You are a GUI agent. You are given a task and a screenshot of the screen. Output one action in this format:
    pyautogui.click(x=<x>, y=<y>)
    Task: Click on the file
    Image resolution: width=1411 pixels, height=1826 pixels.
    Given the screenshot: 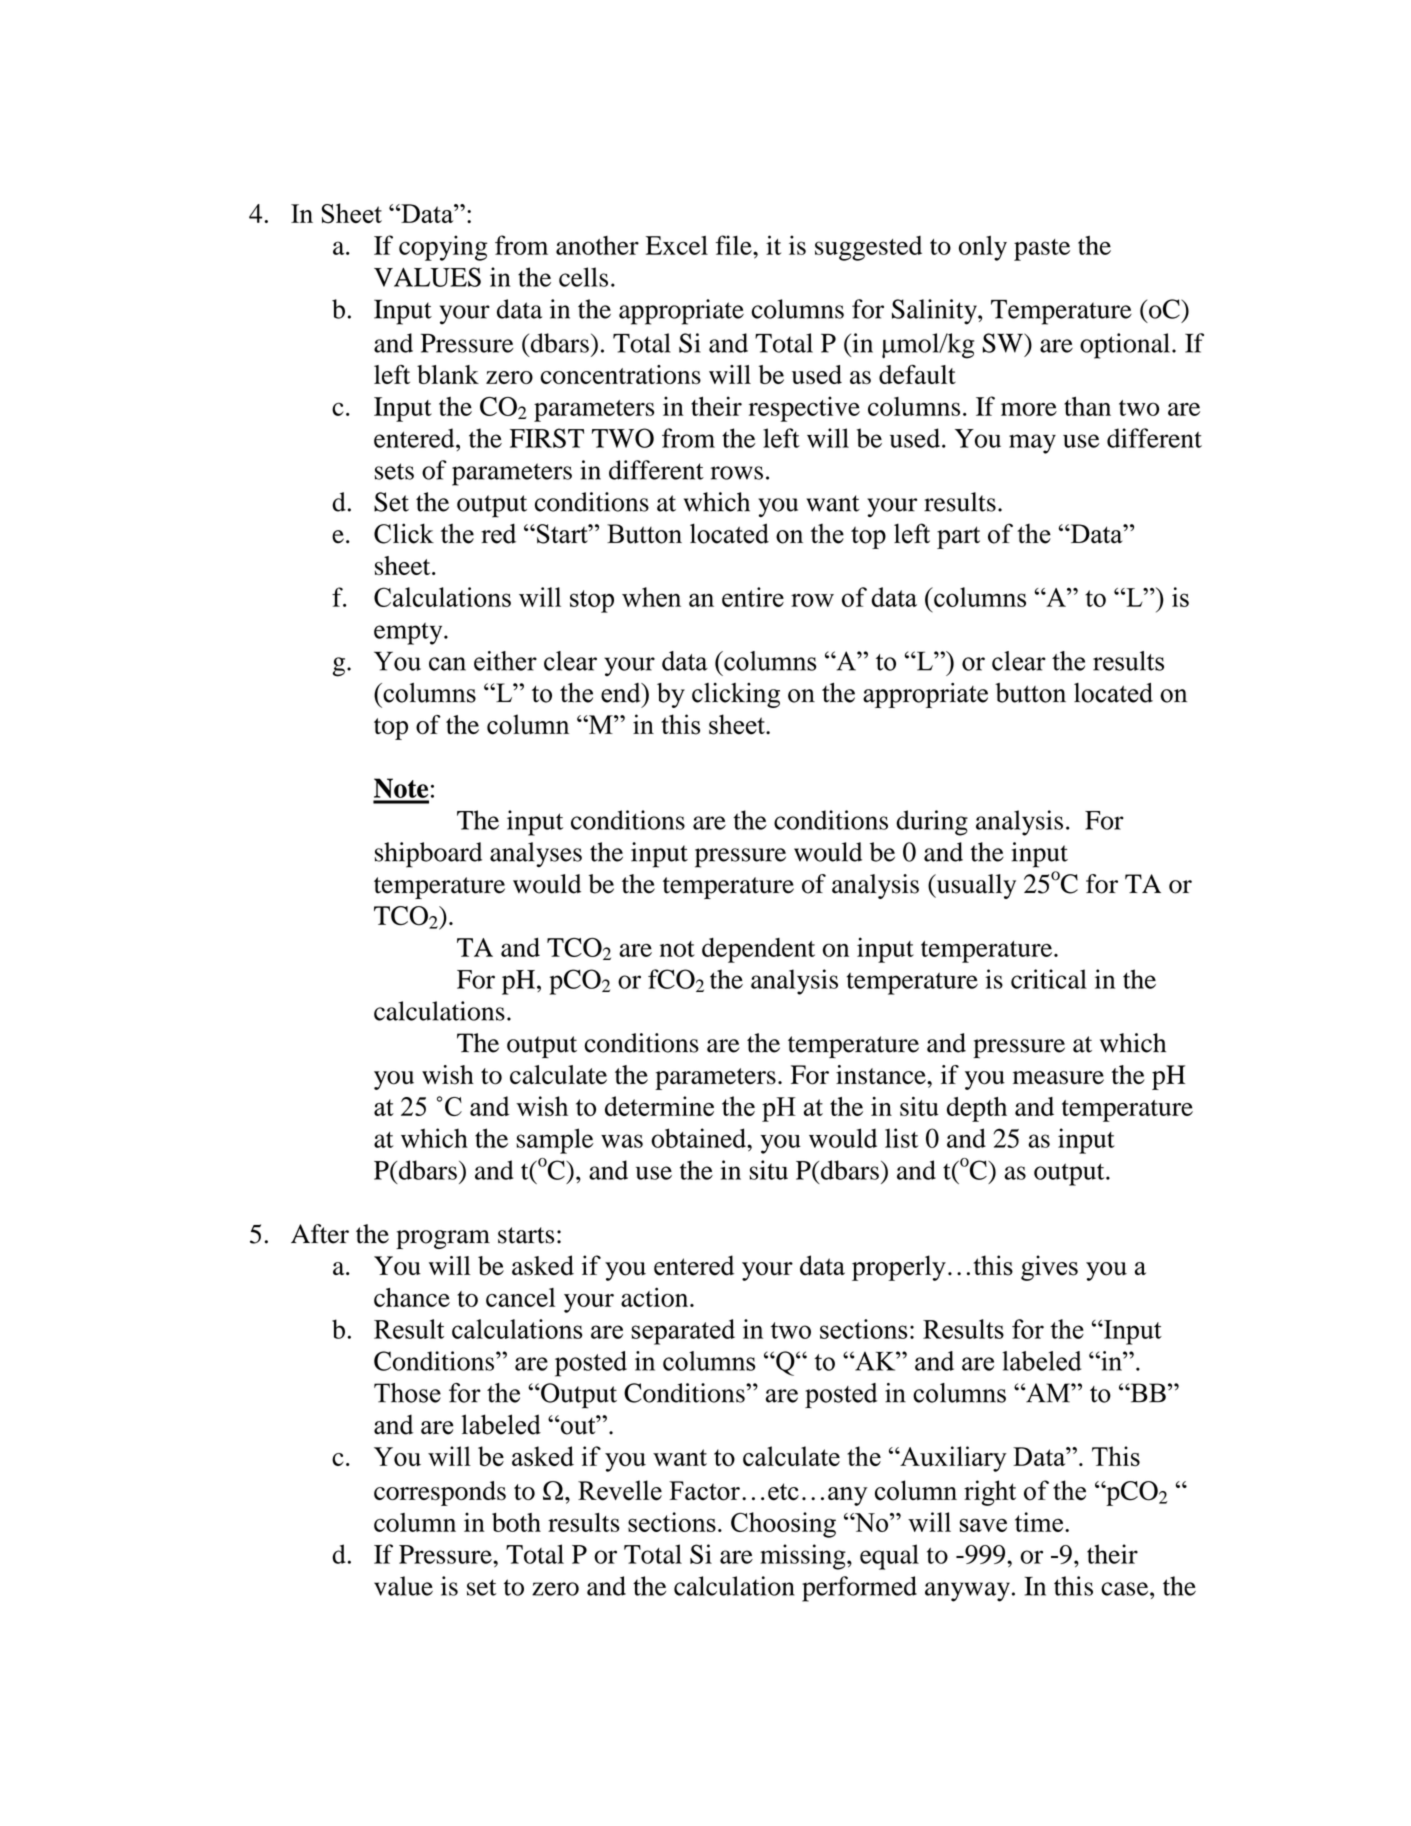 What is the action you would take?
    pyautogui.click(x=735, y=245)
